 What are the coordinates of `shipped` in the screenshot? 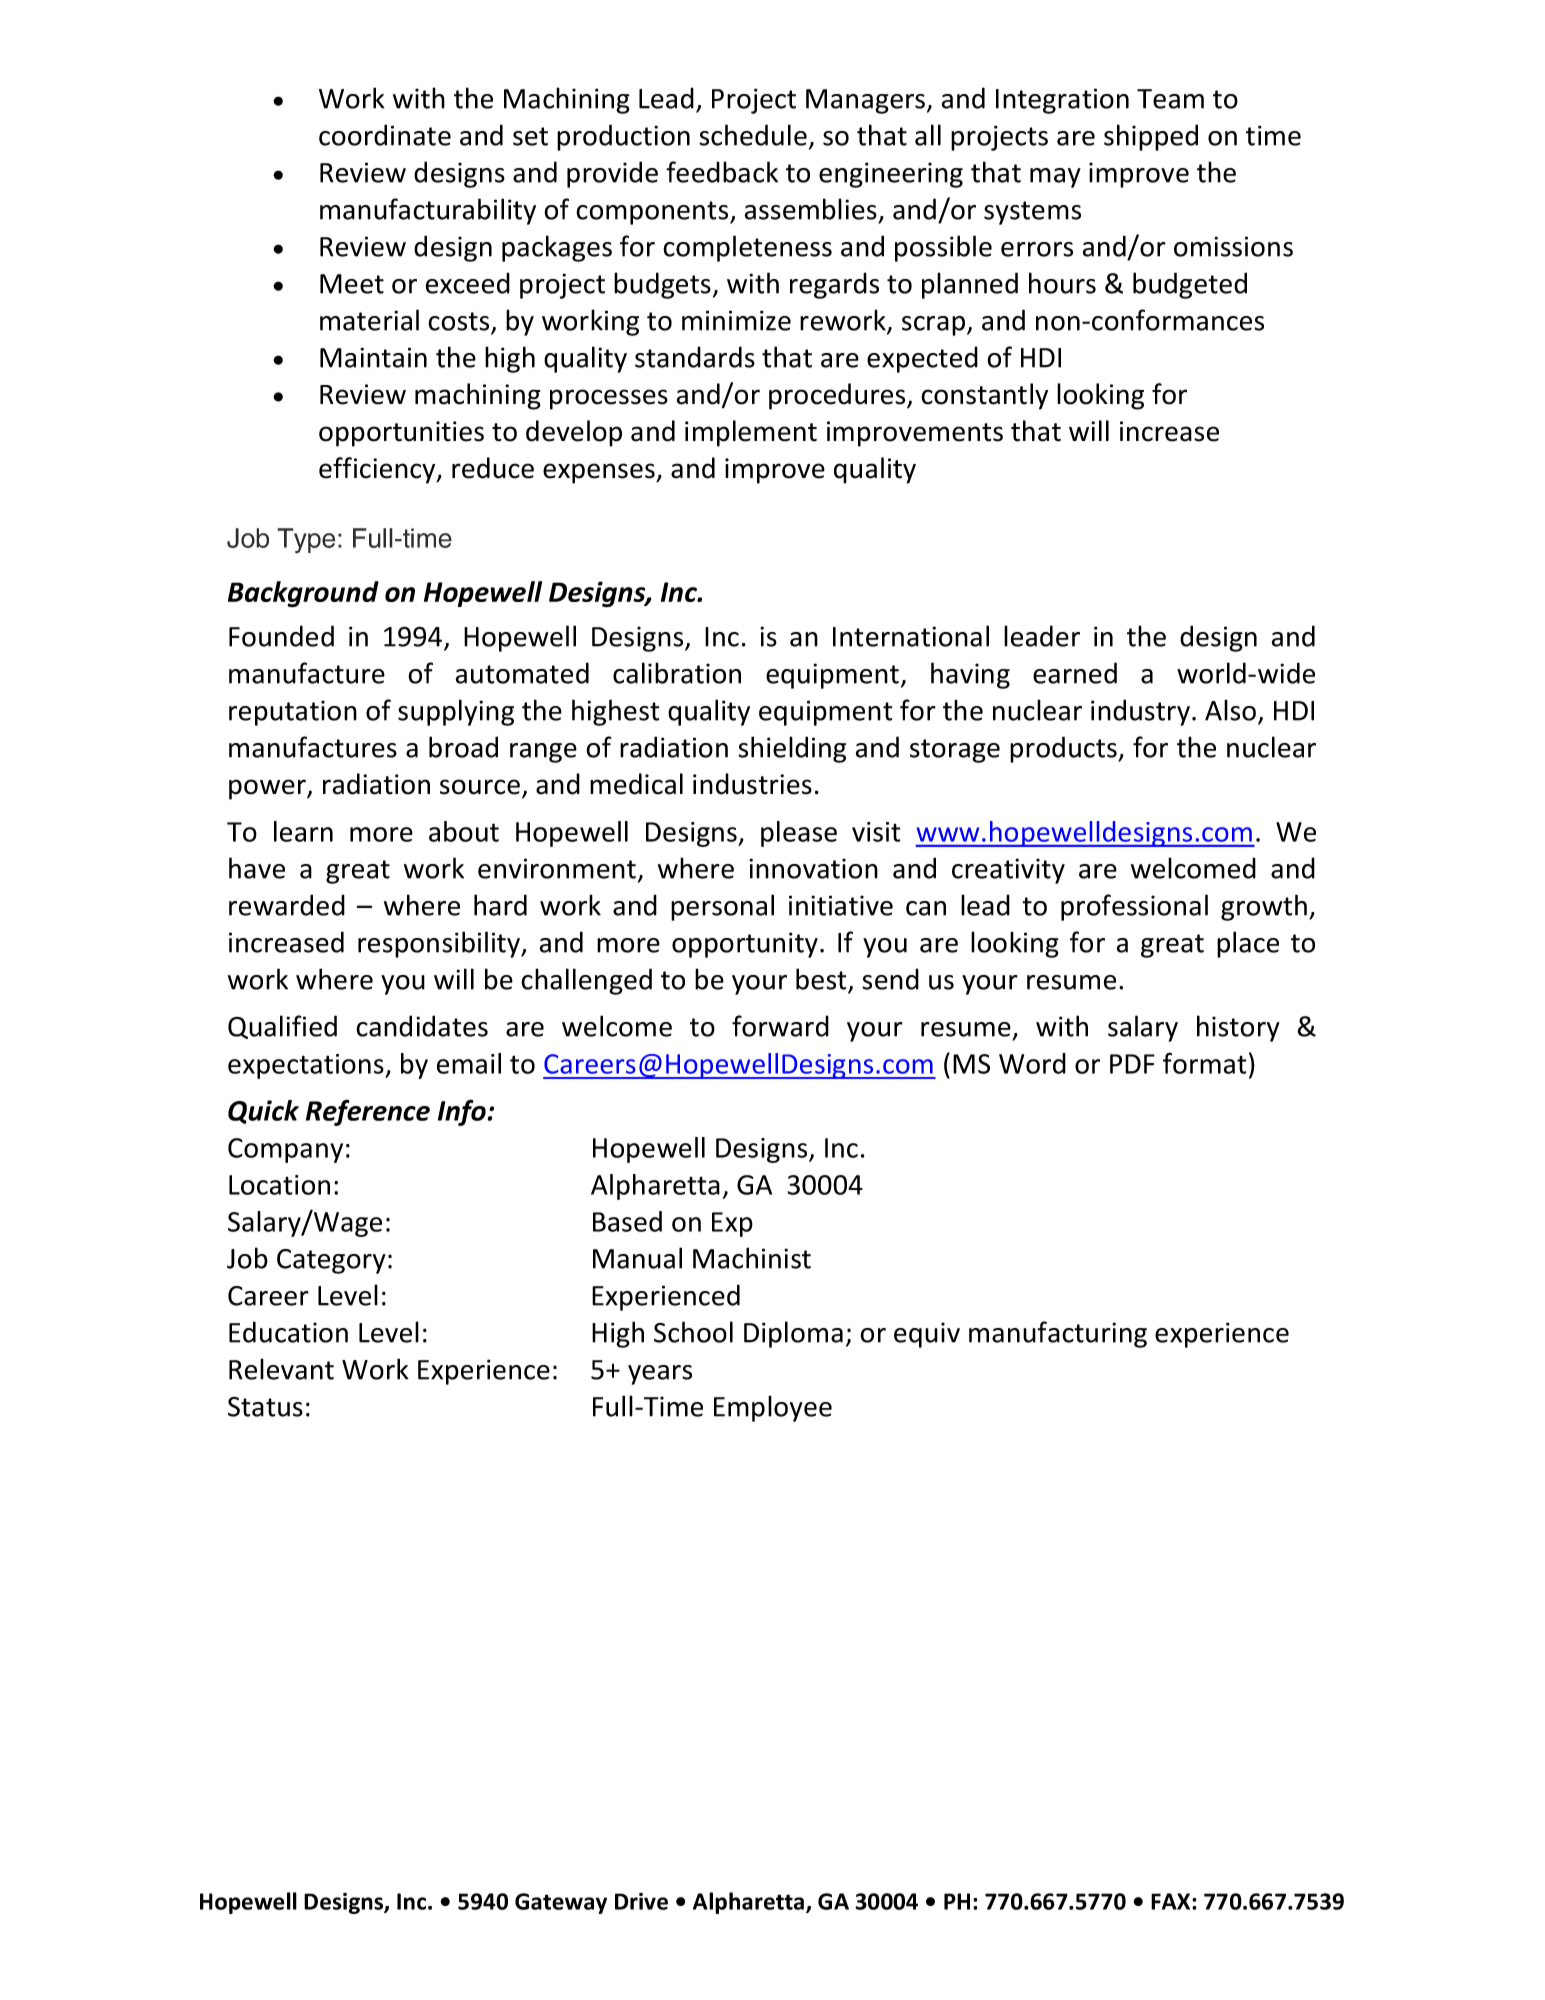 It's located at (1151, 137).
